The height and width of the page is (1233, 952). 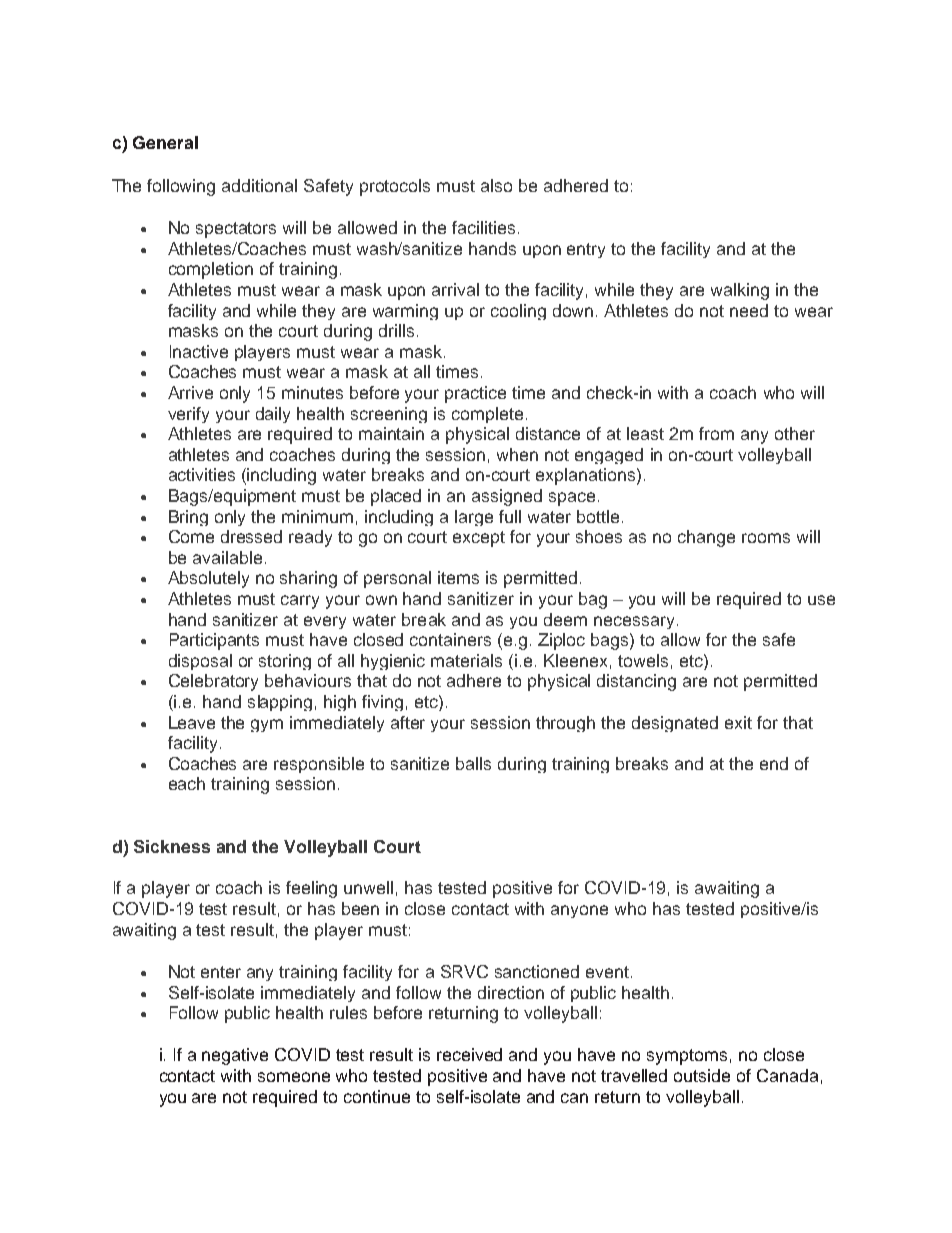 I want to click on containers, so click(x=450, y=639).
